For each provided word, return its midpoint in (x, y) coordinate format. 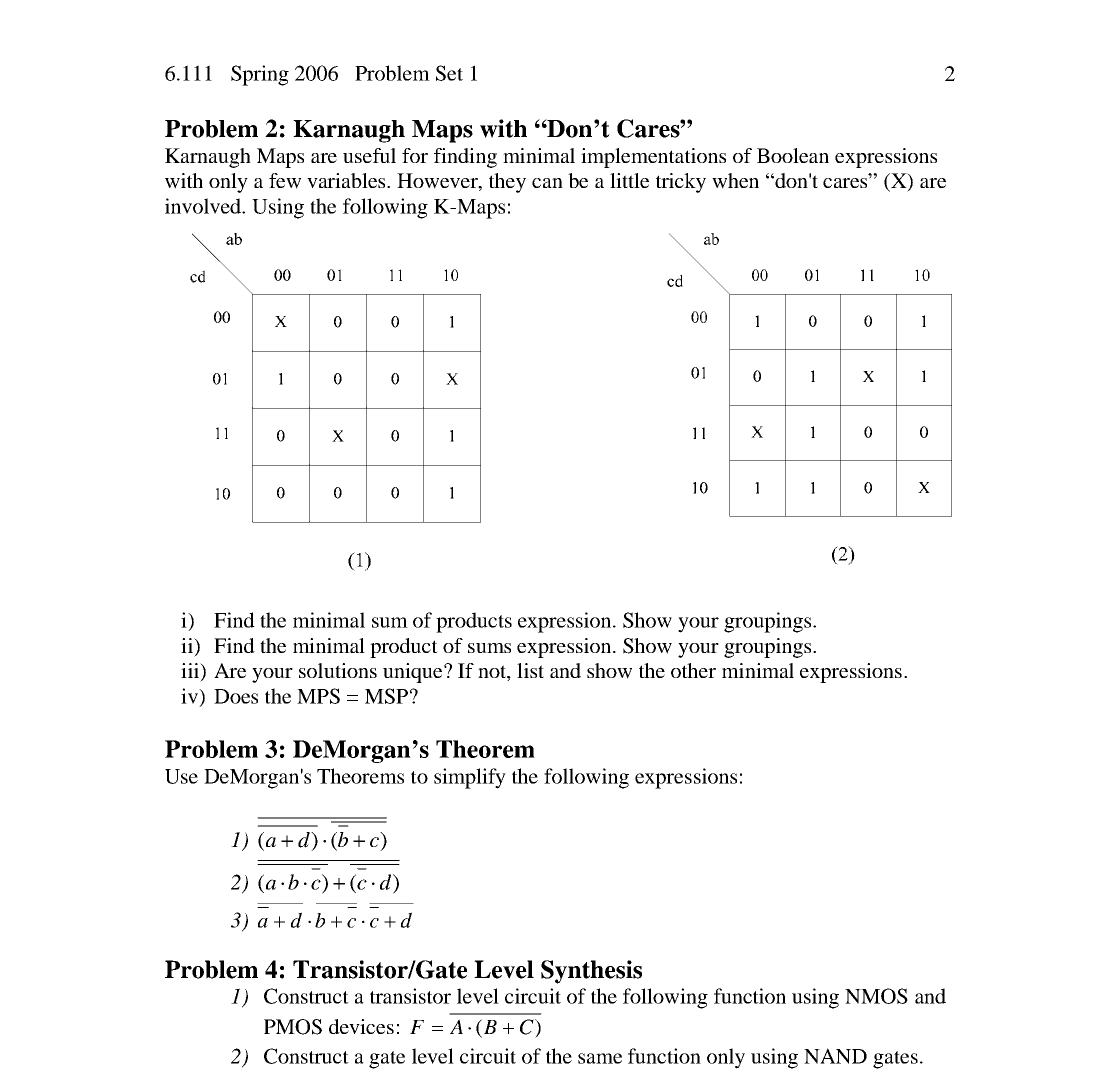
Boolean (793, 155)
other (693, 670)
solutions (338, 670)
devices (361, 1026)
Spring (260, 75)
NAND (835, 1056)
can (547, 183)
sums (489, 648)
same (600, 1058)
